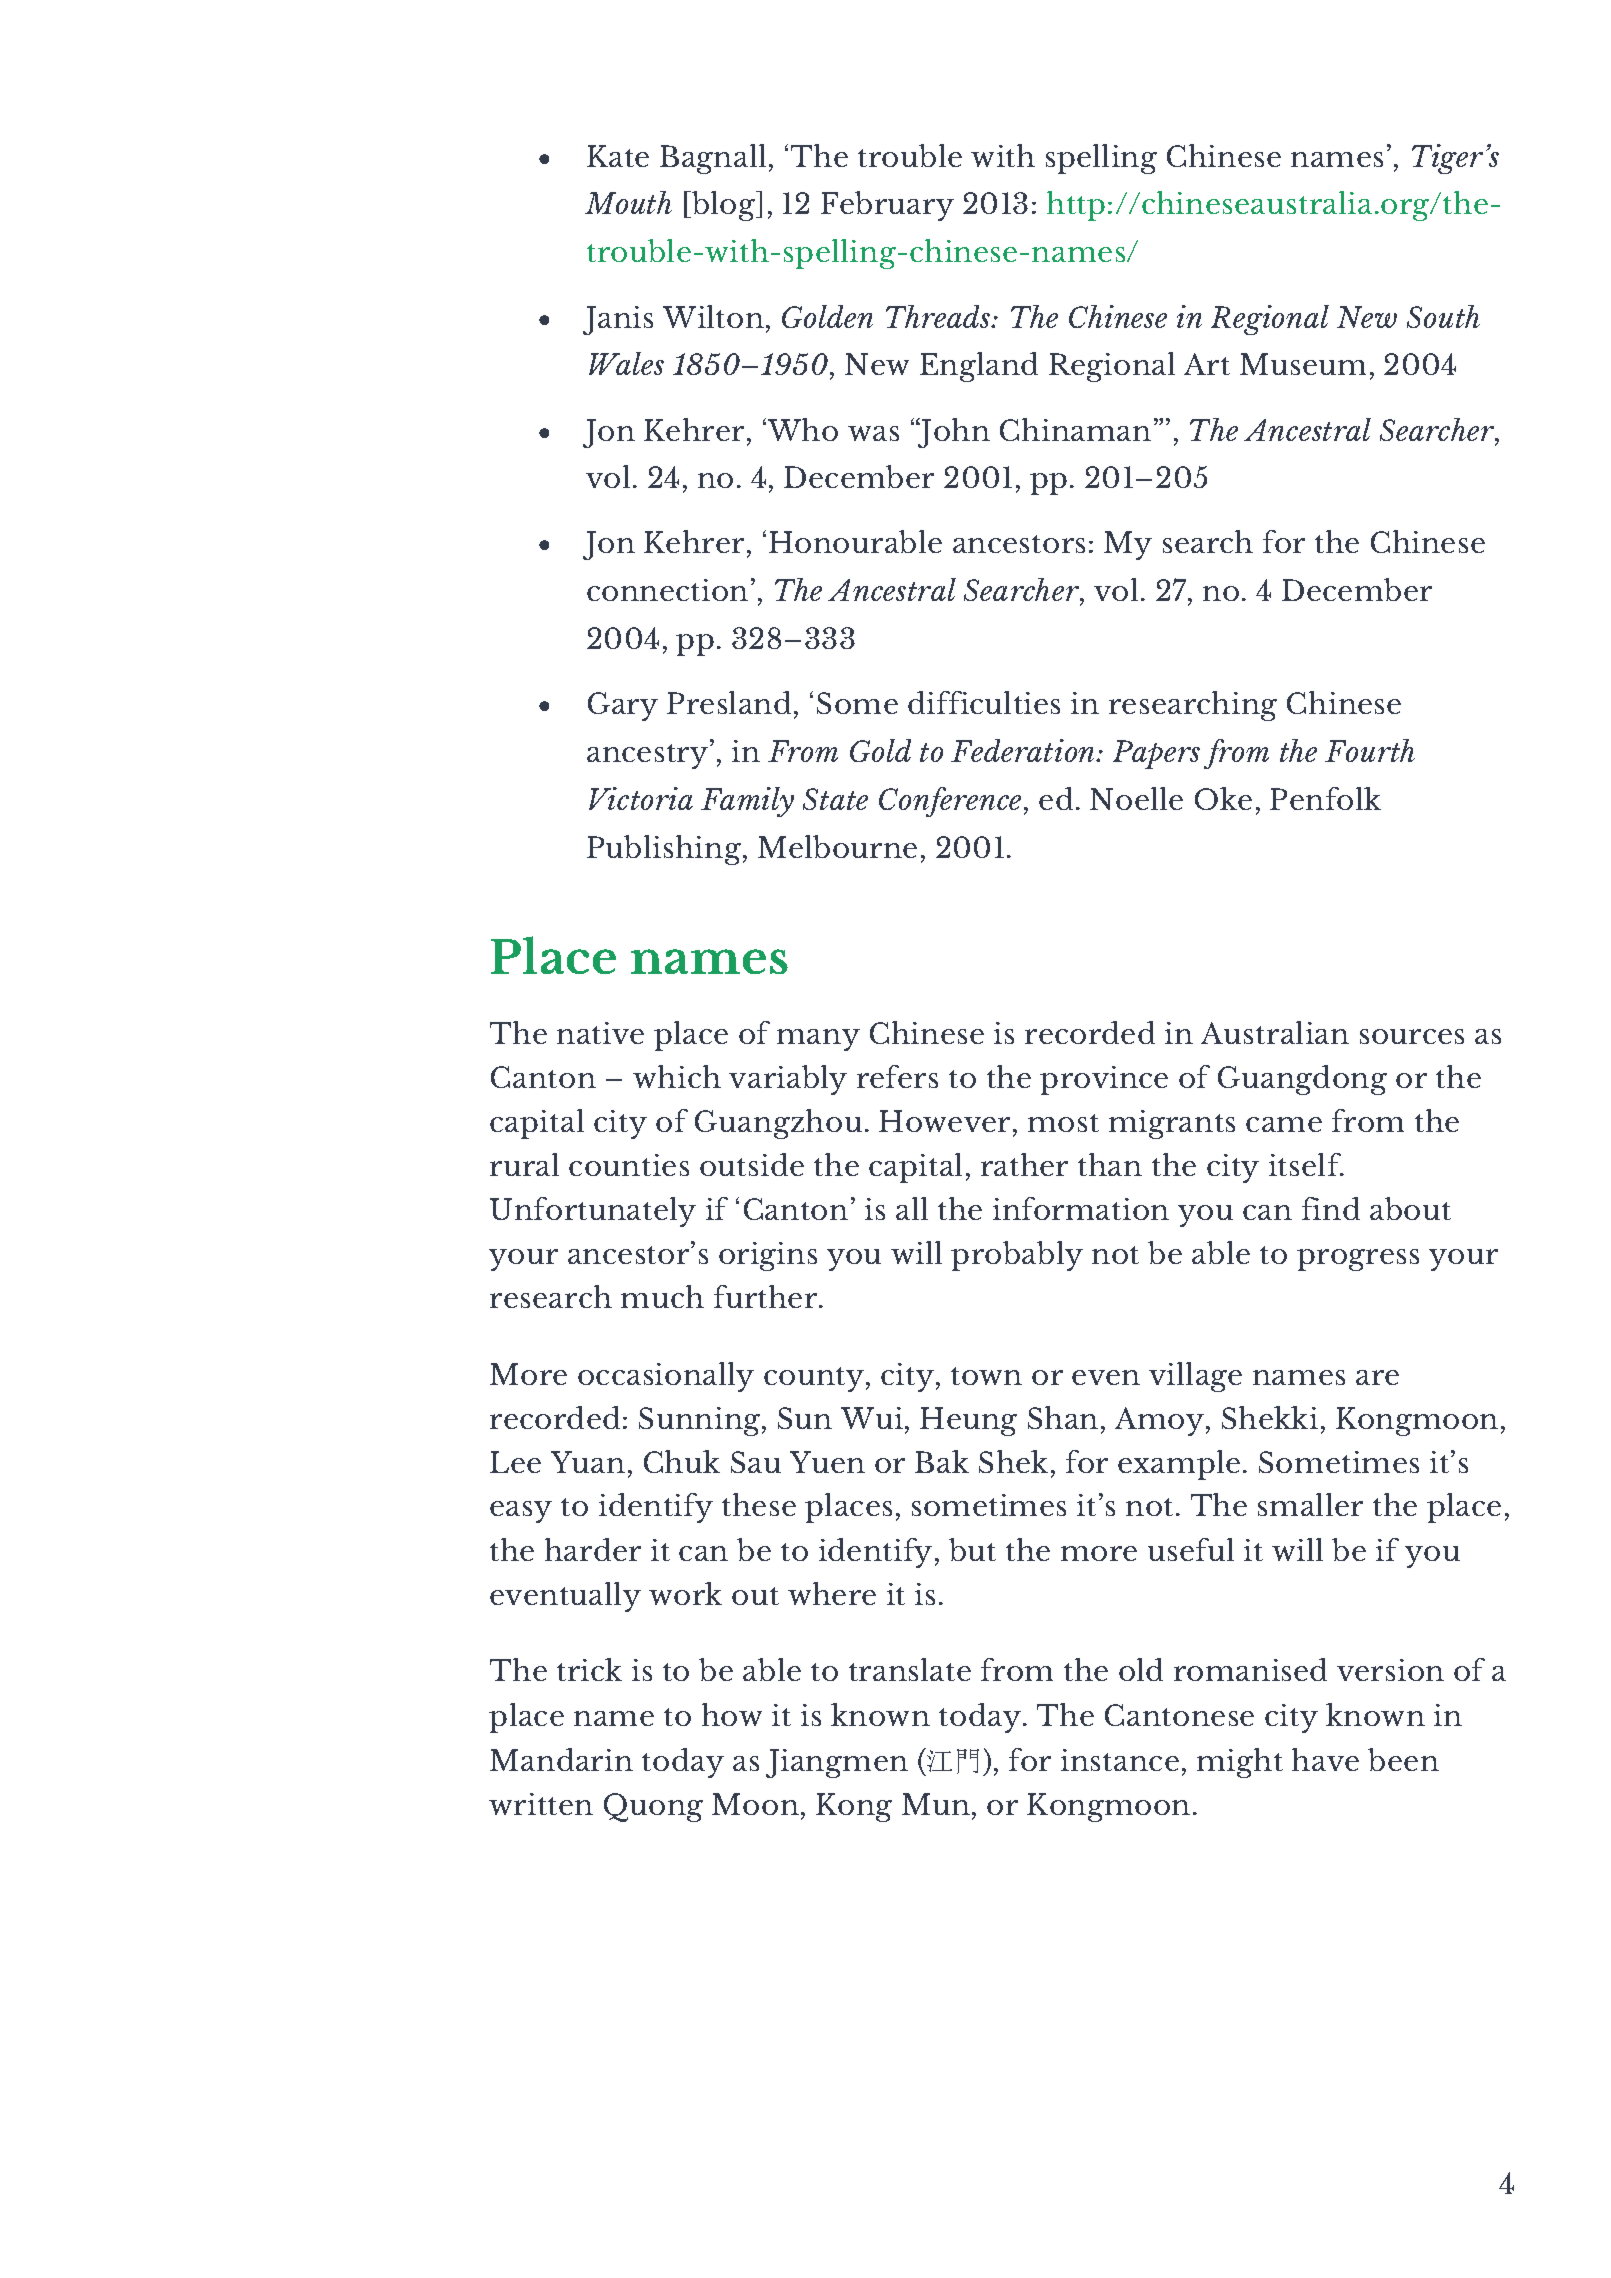  I want to click on Mun, so click(936, 1804).
